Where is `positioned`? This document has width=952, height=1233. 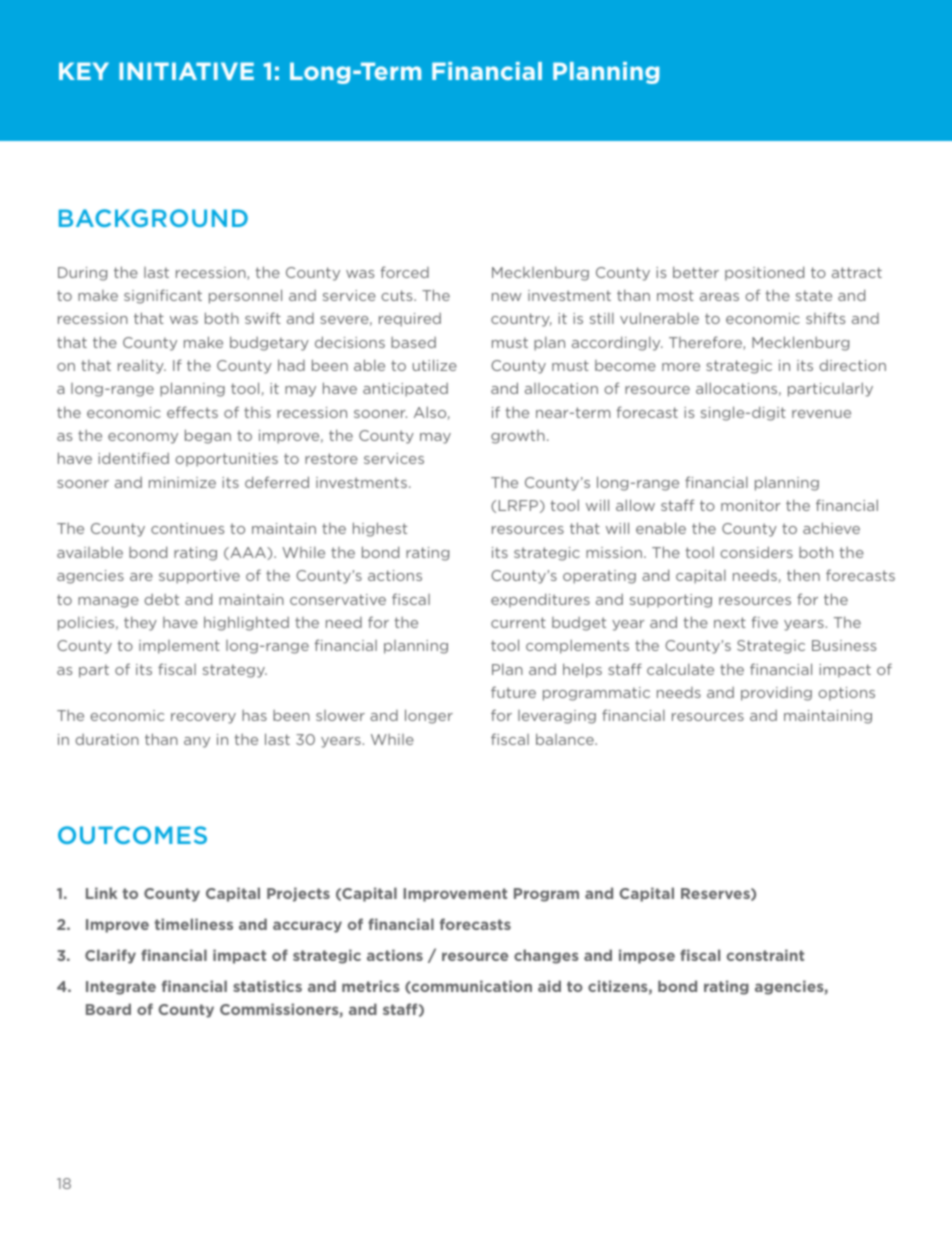 positioned is located at coordinates (764, 273).
